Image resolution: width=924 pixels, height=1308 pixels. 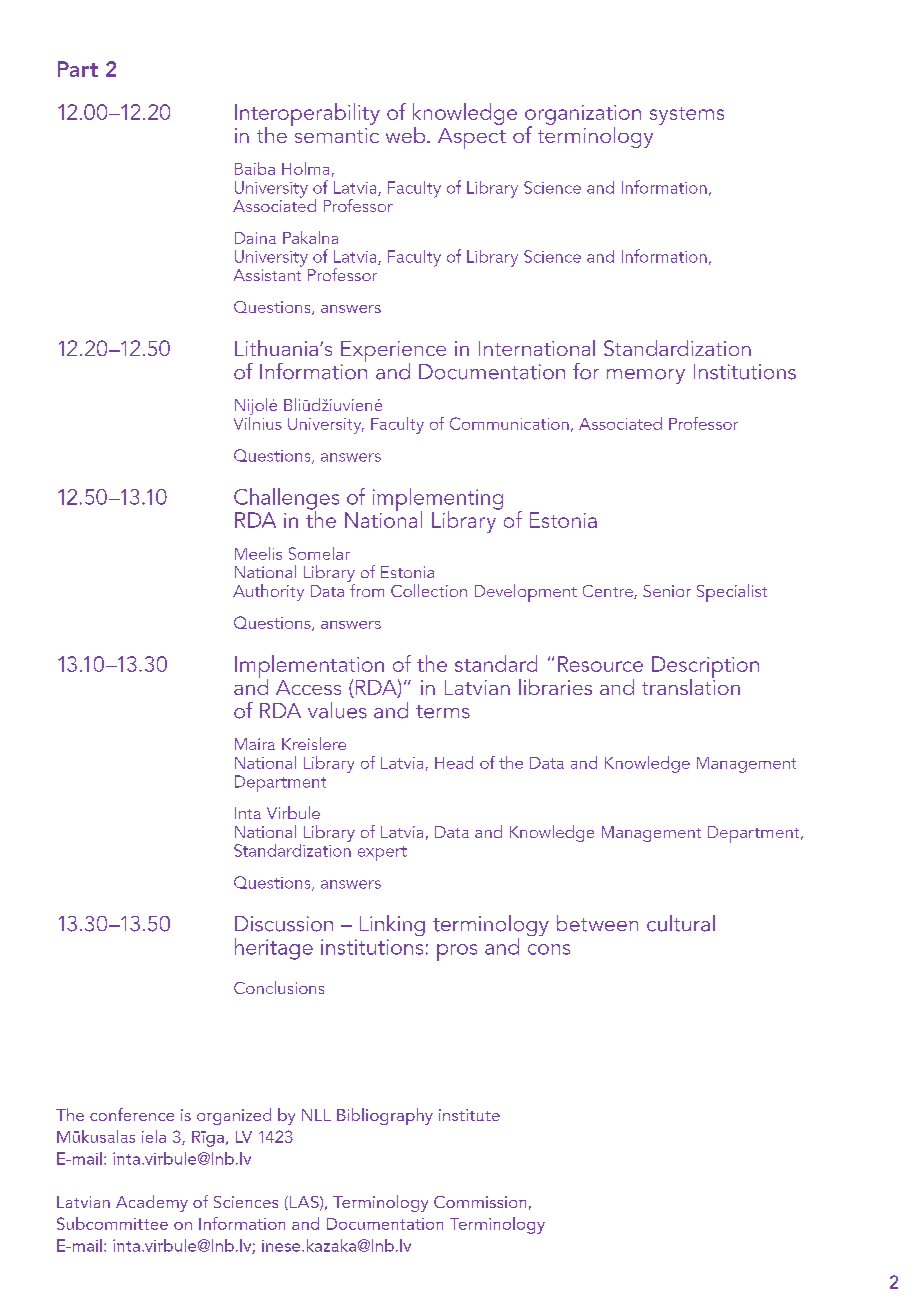 I want to click on terms, so click(x=443, y=712).
